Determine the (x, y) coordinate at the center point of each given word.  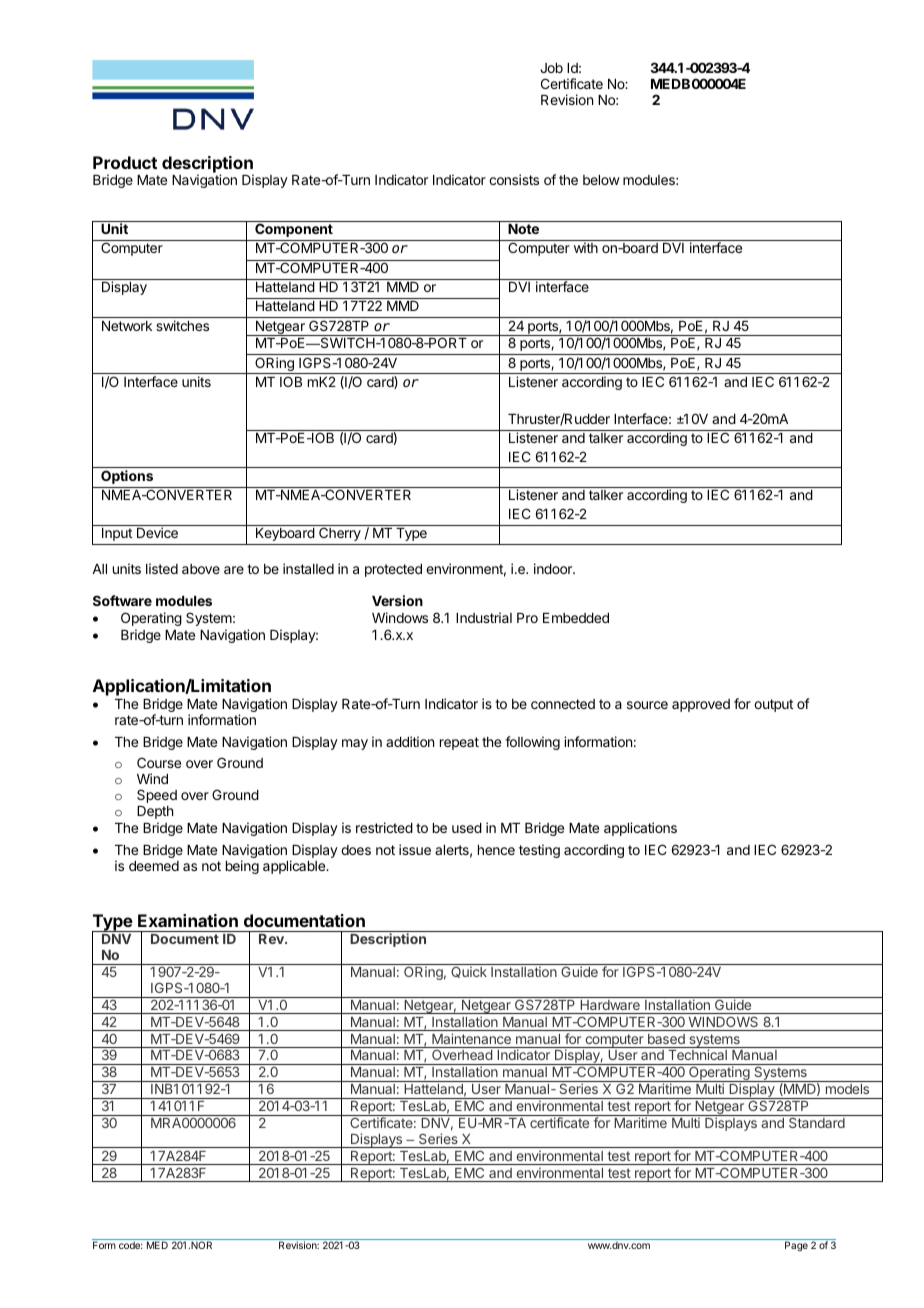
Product (125, 162)
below (601, 180)
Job (551, 68)
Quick (469, 972)
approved (701, 705)
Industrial (484, 617)
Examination (188, 920)
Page (796, 1246)
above (201, 569)
